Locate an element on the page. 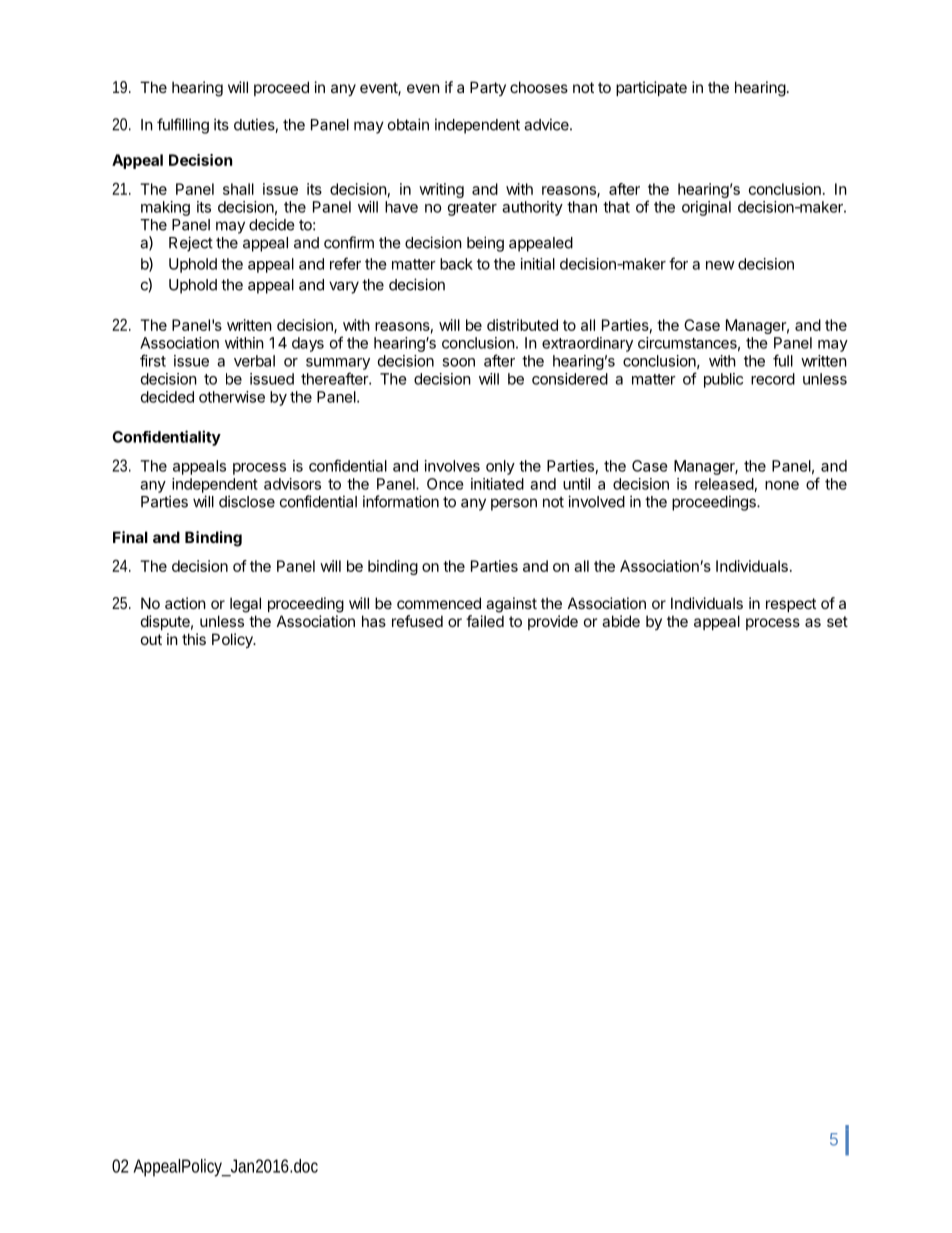  Party is located at coordinates (488, 88).
